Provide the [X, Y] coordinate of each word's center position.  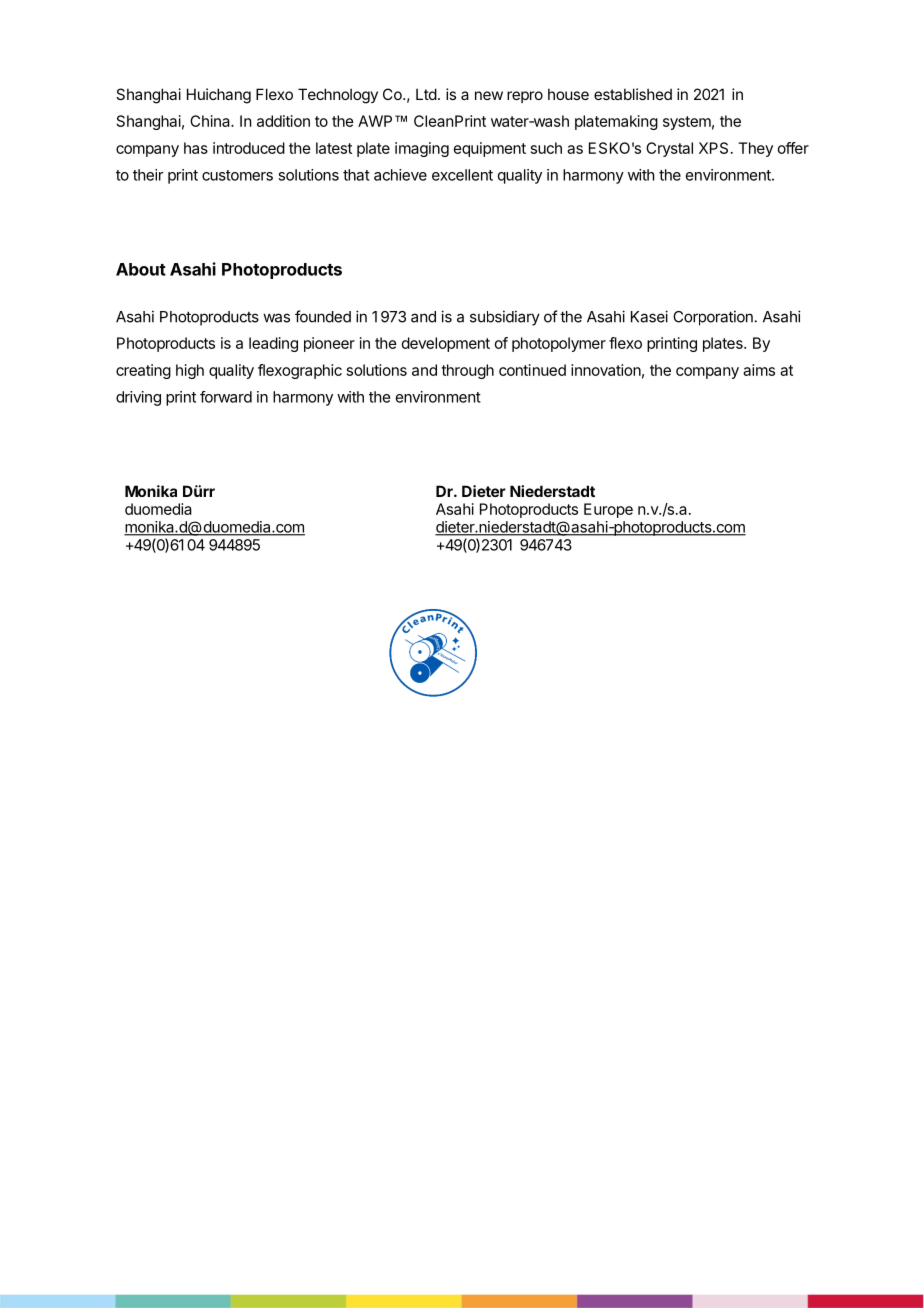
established [633, 94]
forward [226, 397]
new [489, 95]
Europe [608, 510]
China [211, 121]
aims [759, 370]
